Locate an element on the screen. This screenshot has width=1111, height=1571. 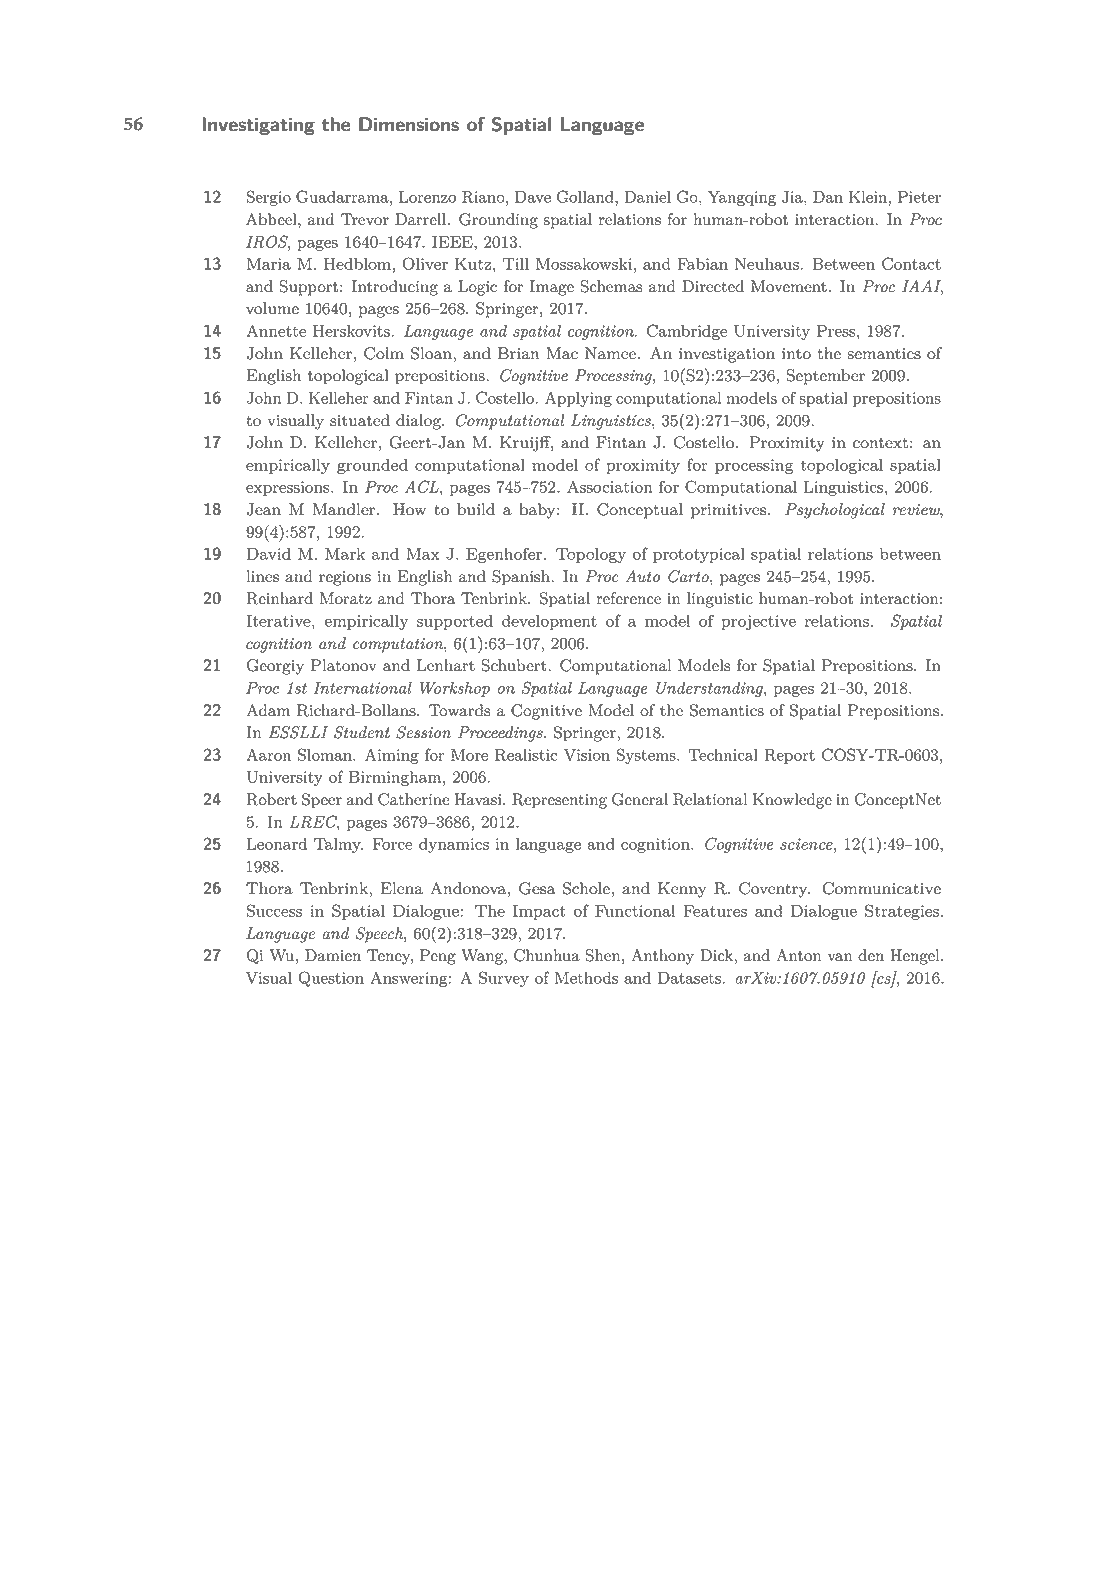
situated is located at coordinates (360, 420).
